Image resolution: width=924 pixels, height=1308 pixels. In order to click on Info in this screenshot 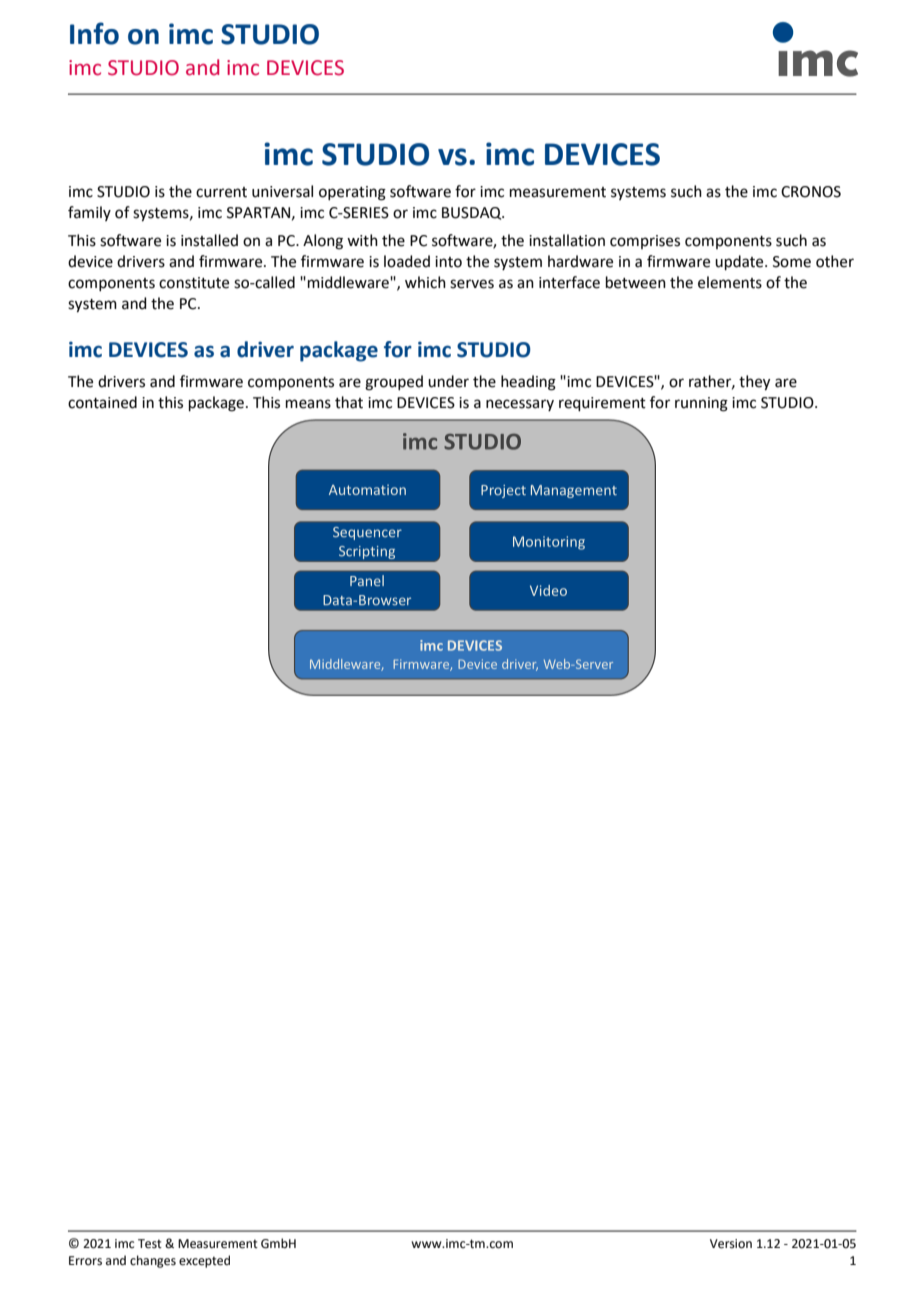, I will do `click(94, 33)`.
